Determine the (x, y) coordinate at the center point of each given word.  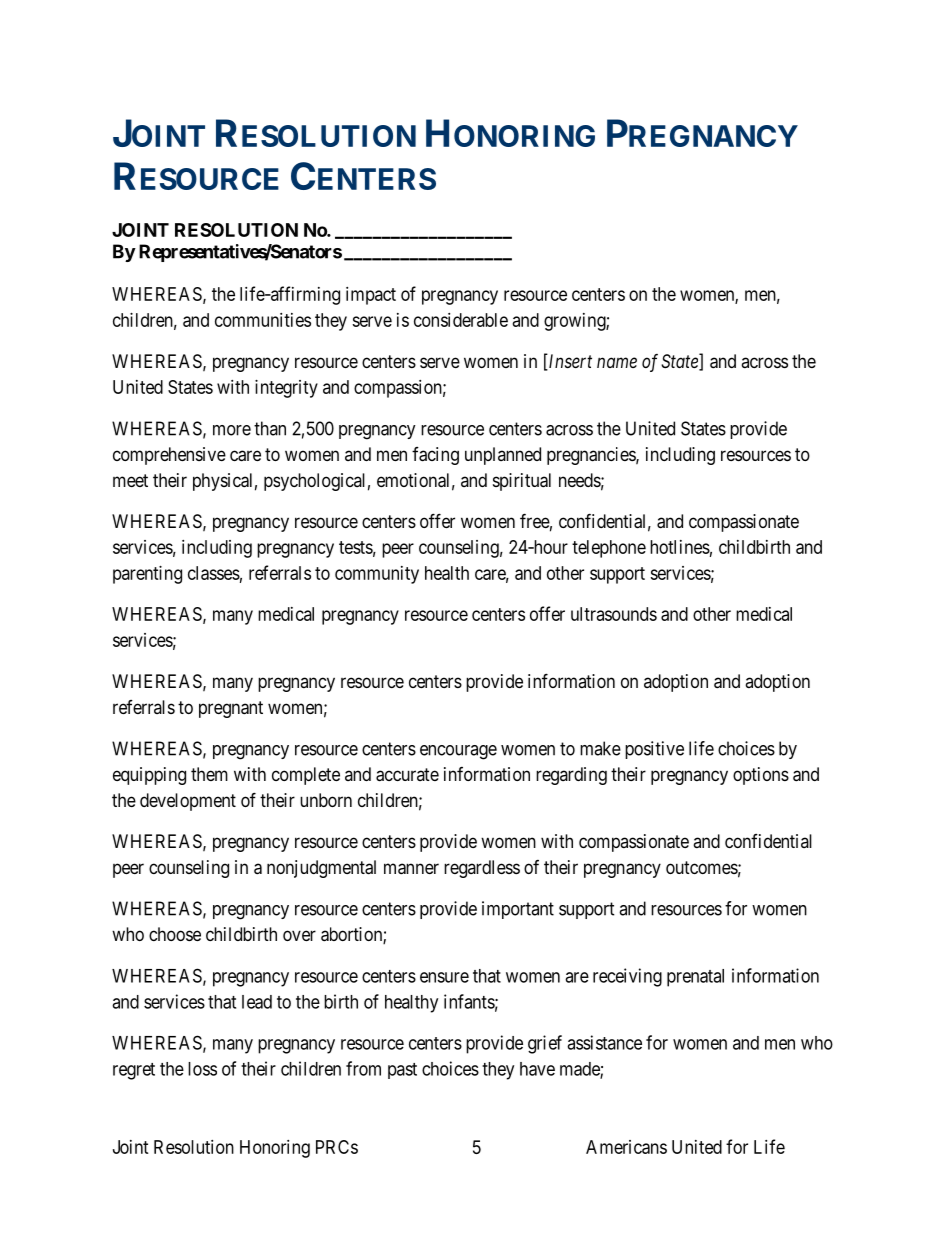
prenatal (695, 978)
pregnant (231, 709)
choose (175, 934)
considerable (461, 320)
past (402, 1071)
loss (202, 1069)
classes (214, 573)
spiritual (522, 482)
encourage (458, 752)
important (518, 910)
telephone (609, 549)
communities (263, 320)
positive (654, 750)
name (617, 362)
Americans (626, 1147)
